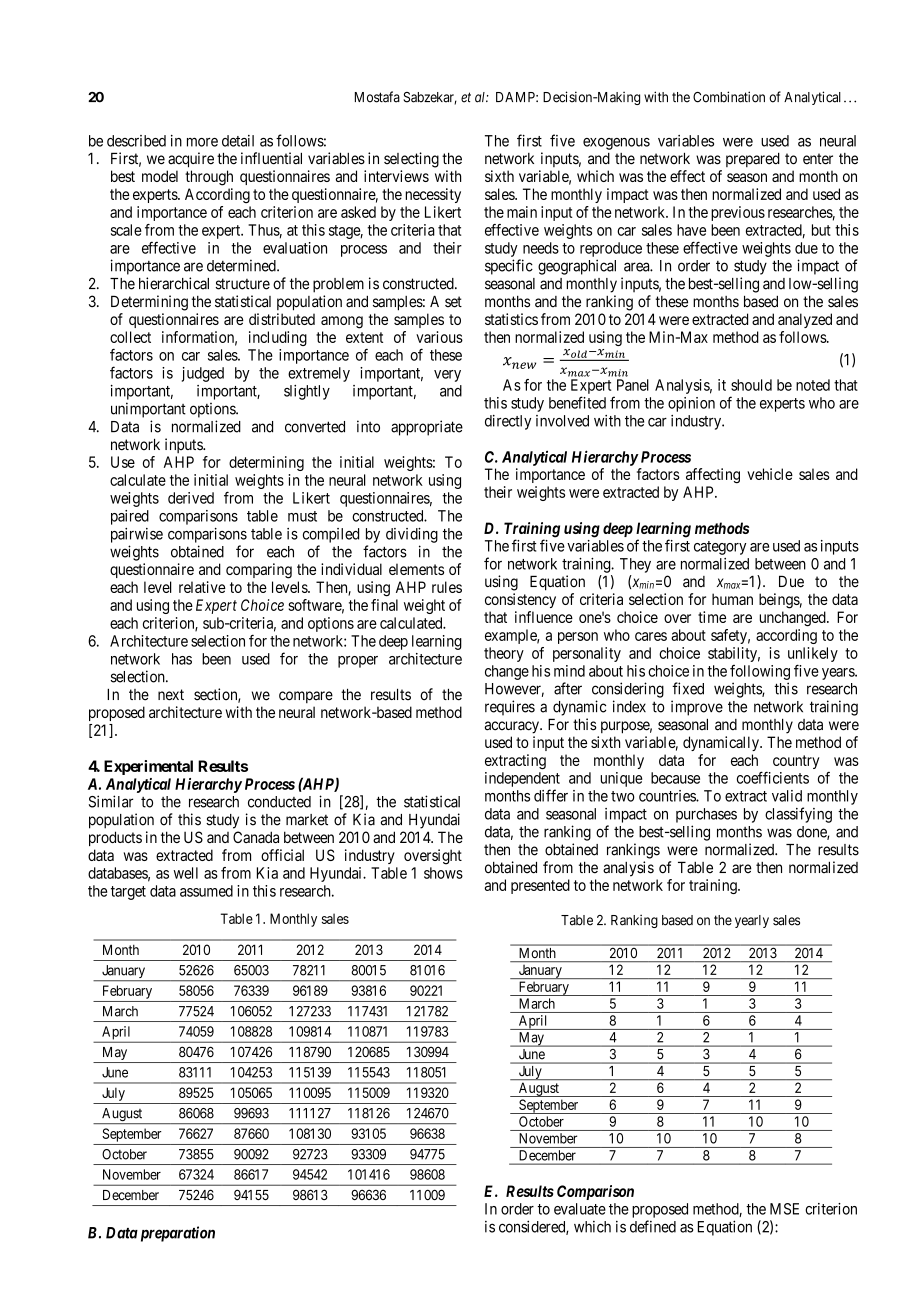 This screenshot has height=1308, width=924. I want to click on derived, so click(191, 498).
